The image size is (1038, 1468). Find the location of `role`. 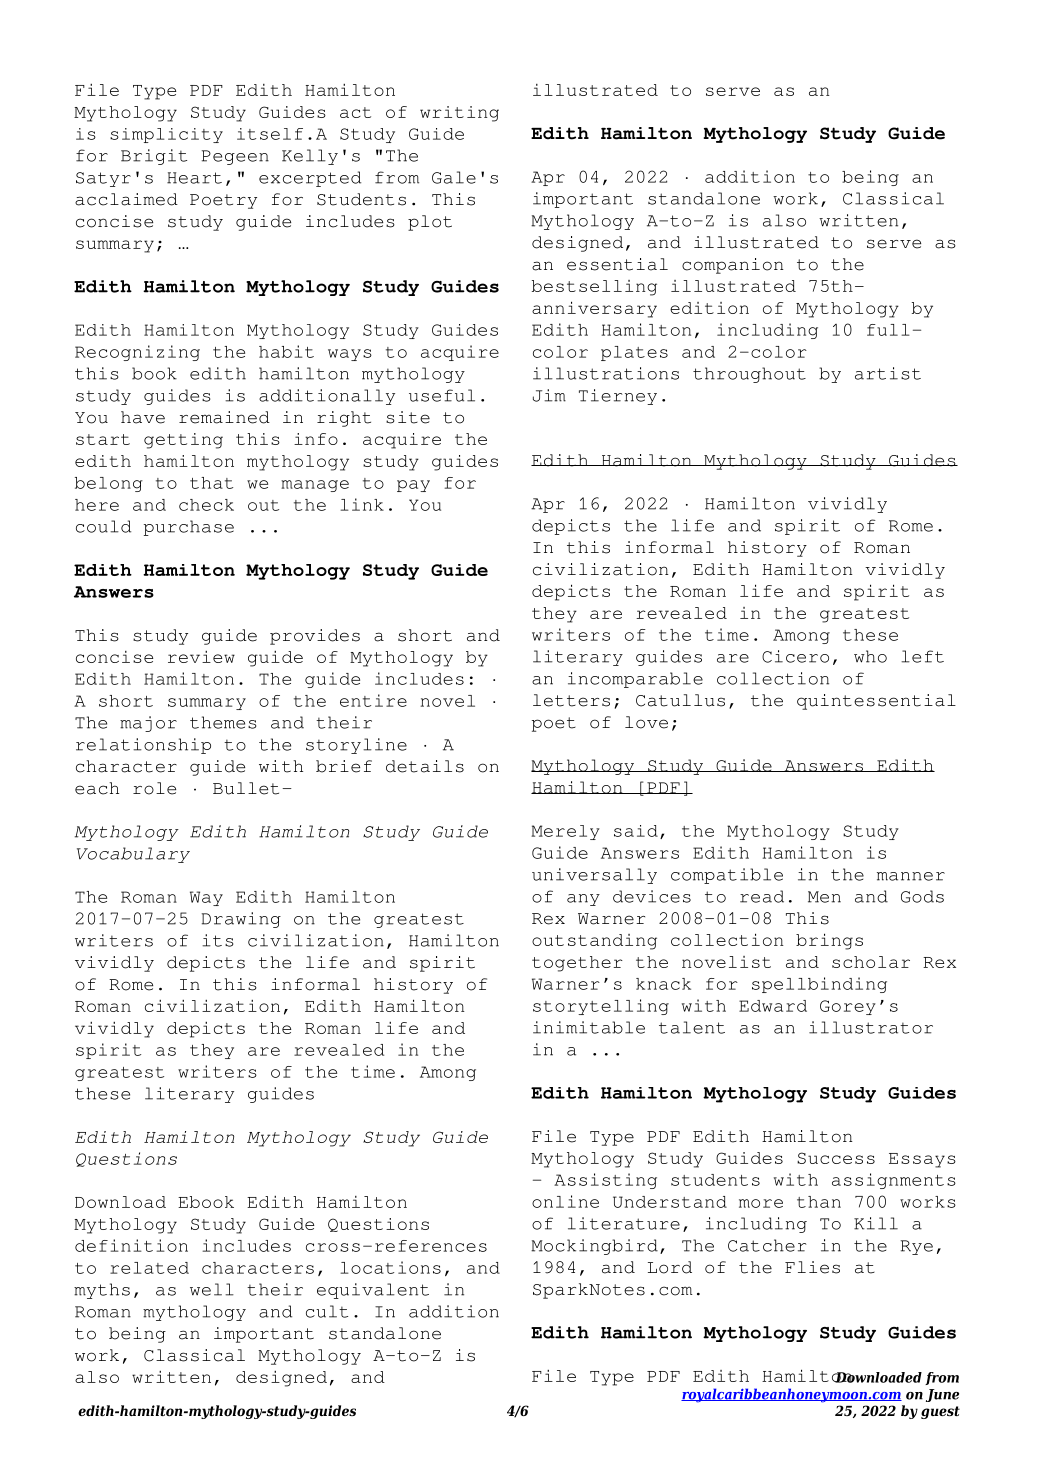

role is located at coordinates (154, 788).
